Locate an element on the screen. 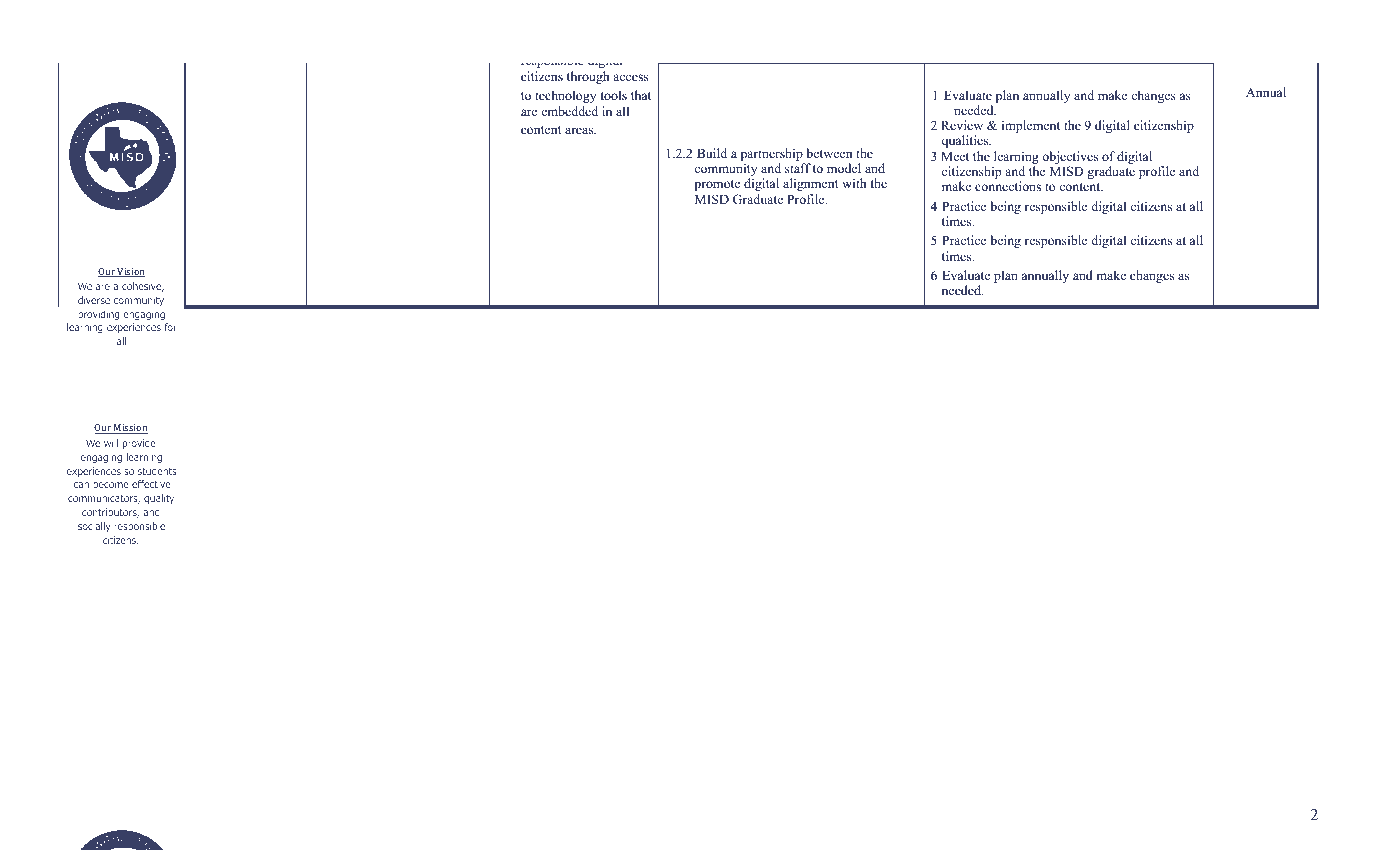  Review is located at coordinates (962, 125).
